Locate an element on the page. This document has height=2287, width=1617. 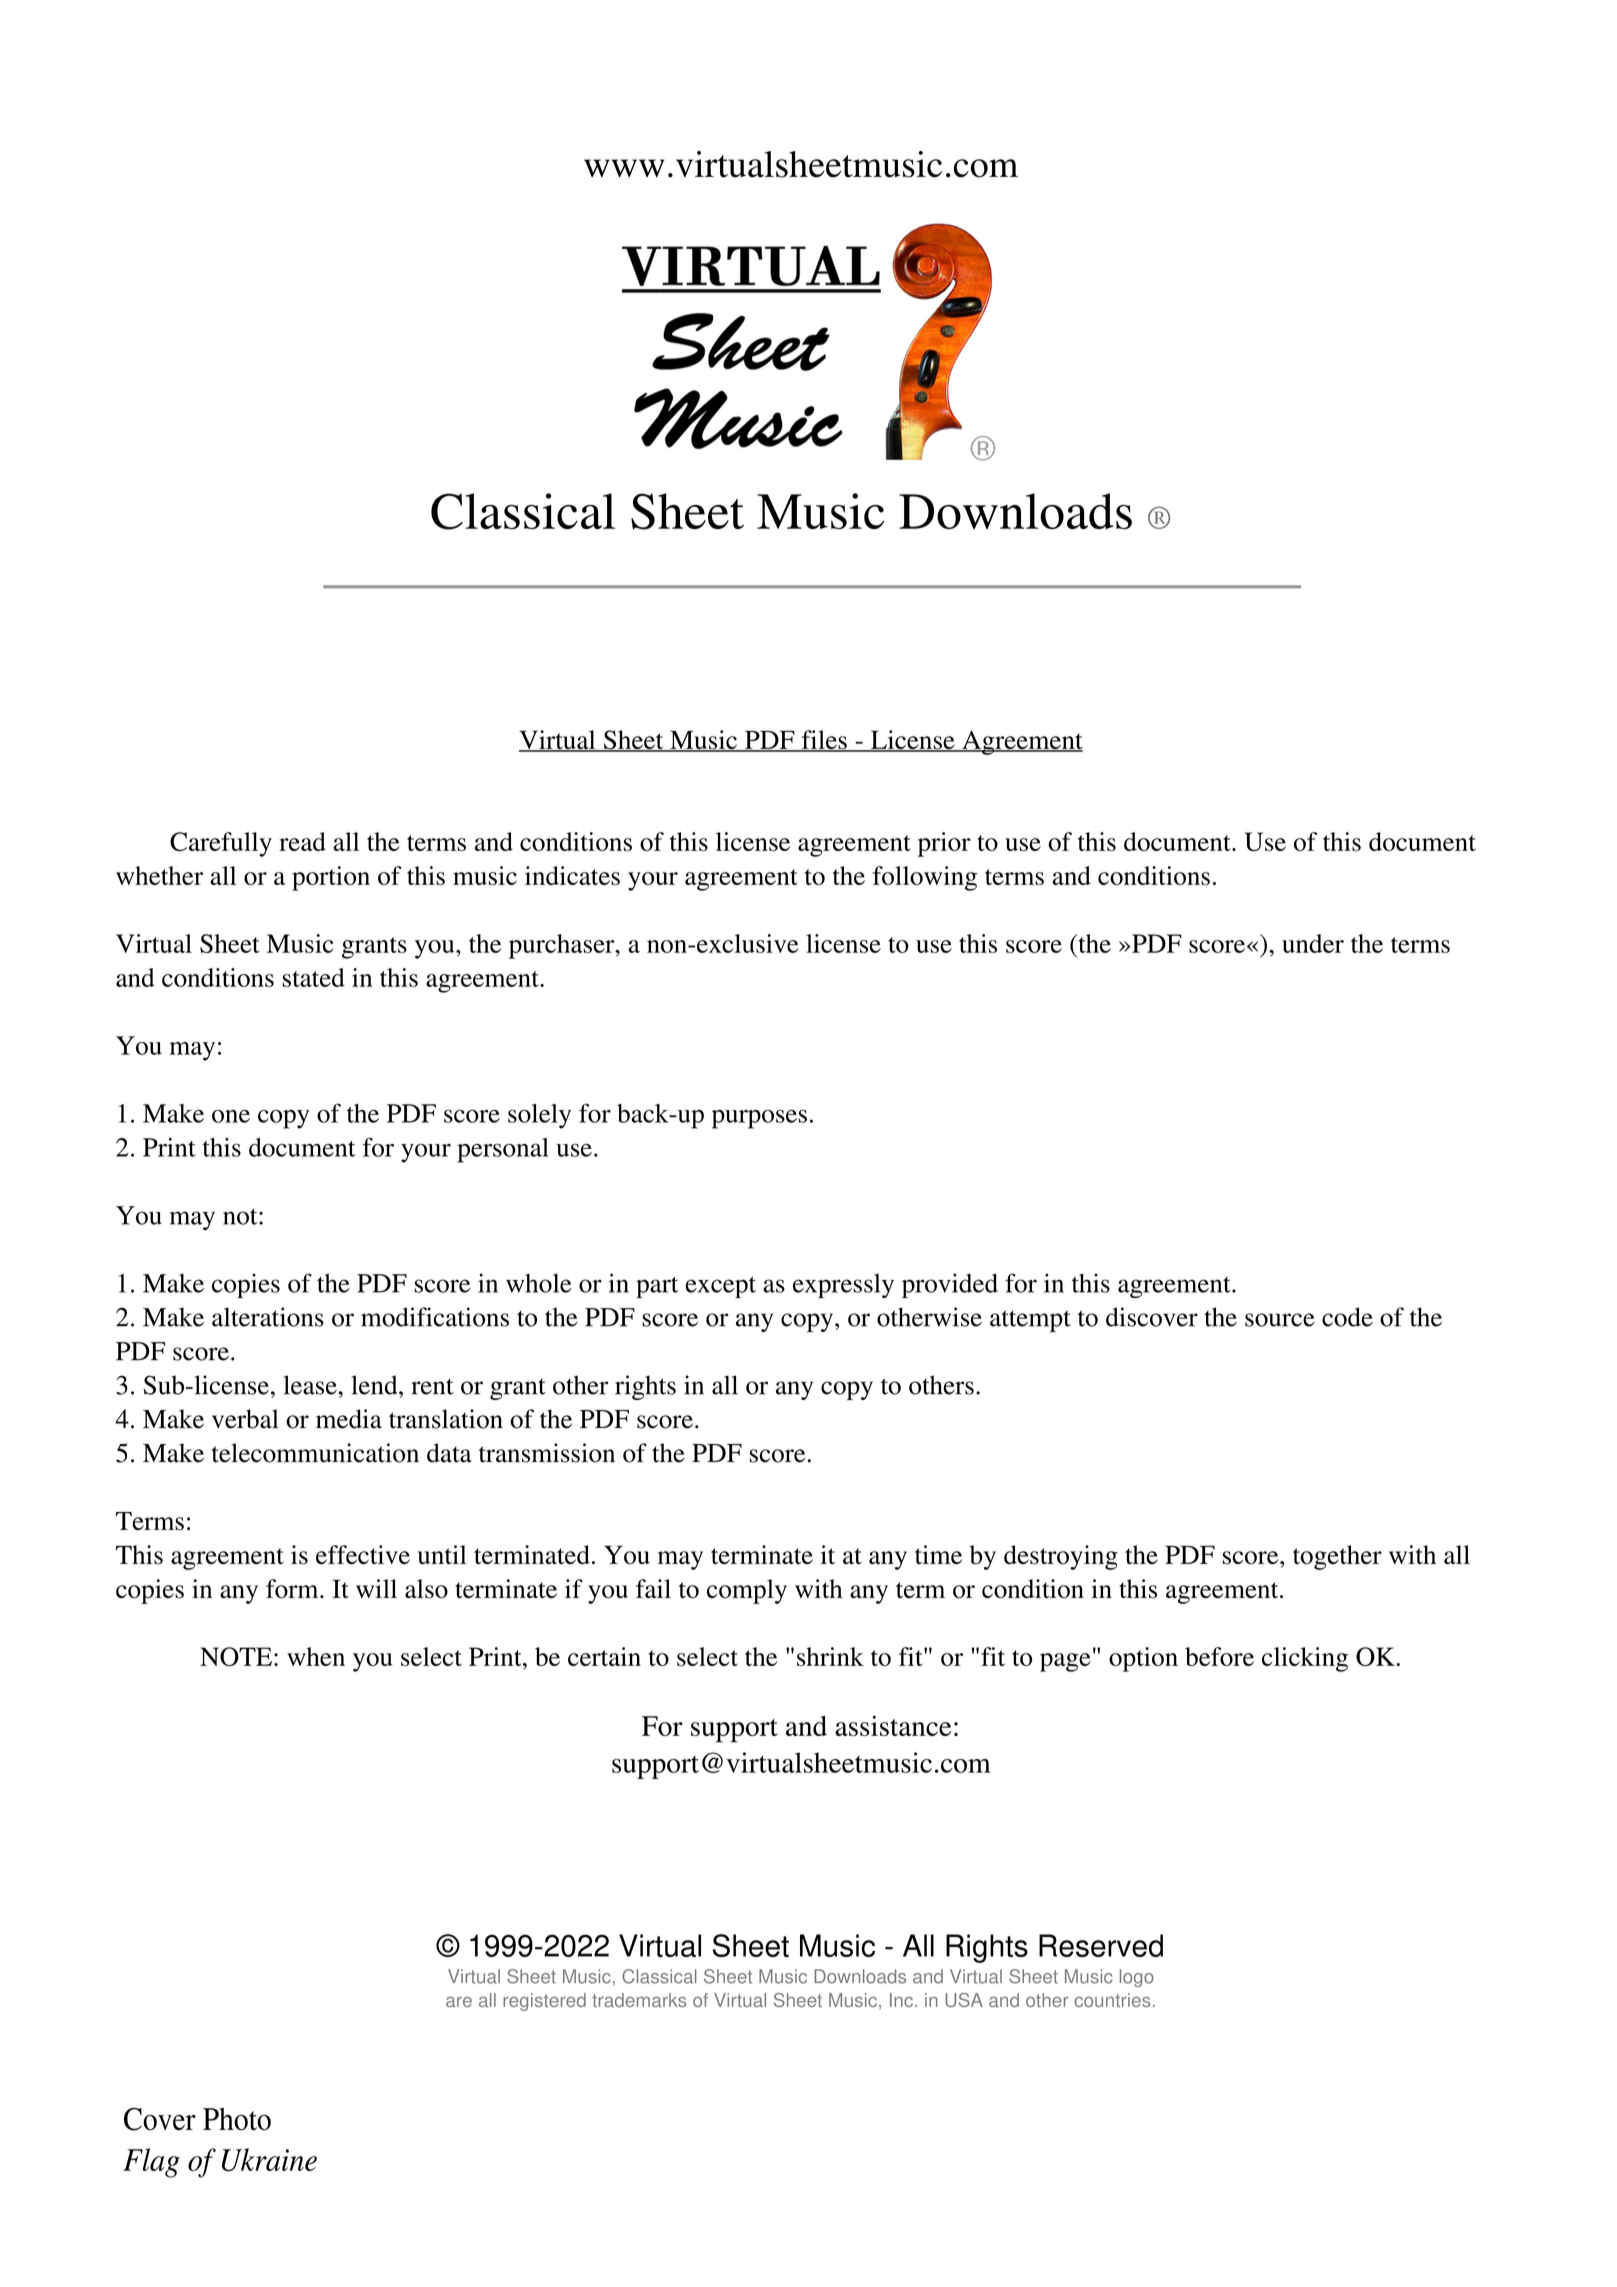
transmission is located at coordinates (547, 1453).
